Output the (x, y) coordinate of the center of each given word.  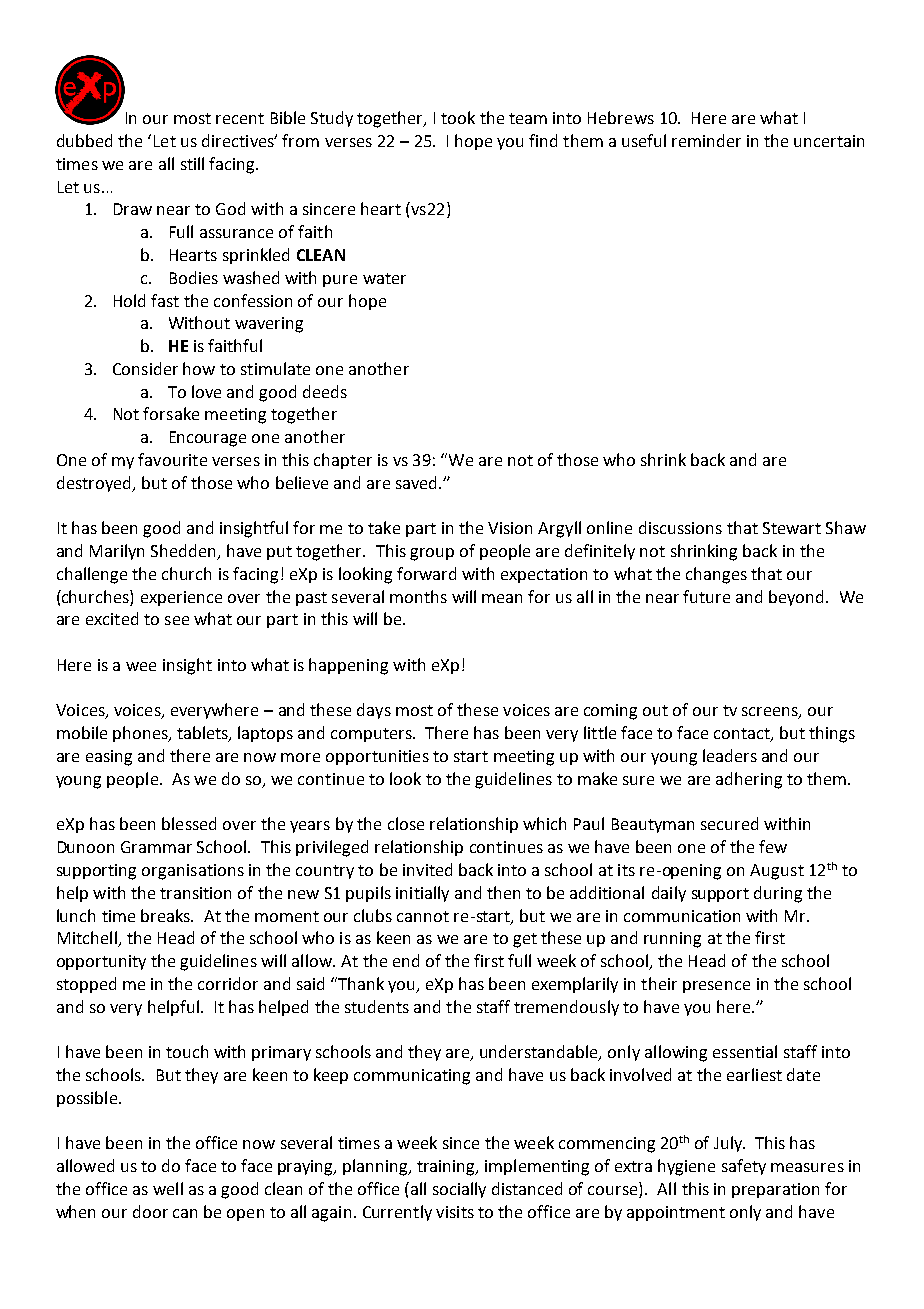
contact (743, 735)
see (177, 620)
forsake (171, 413)
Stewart (792, 528)
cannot (423, 916)
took (458, 117)
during (778, 894)
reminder (706, 140)
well (168, 1188)
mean (502, 598)
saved (418, 482)
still (192, 163)
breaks (166, 915)
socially (459, 1190)
